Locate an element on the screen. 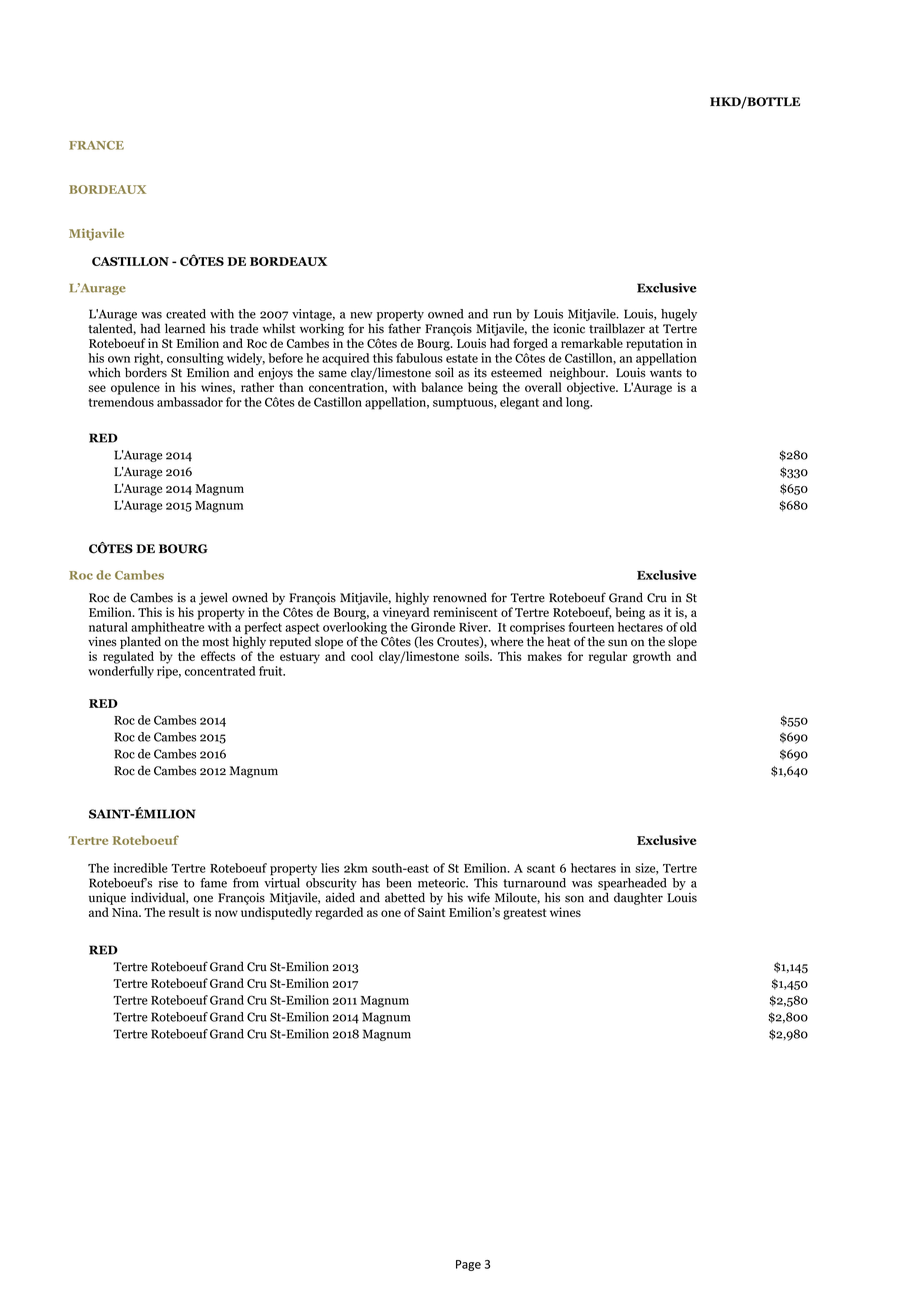 This screenshot has height=1308, width=924. regarded is located at coordinates (339, 913).
